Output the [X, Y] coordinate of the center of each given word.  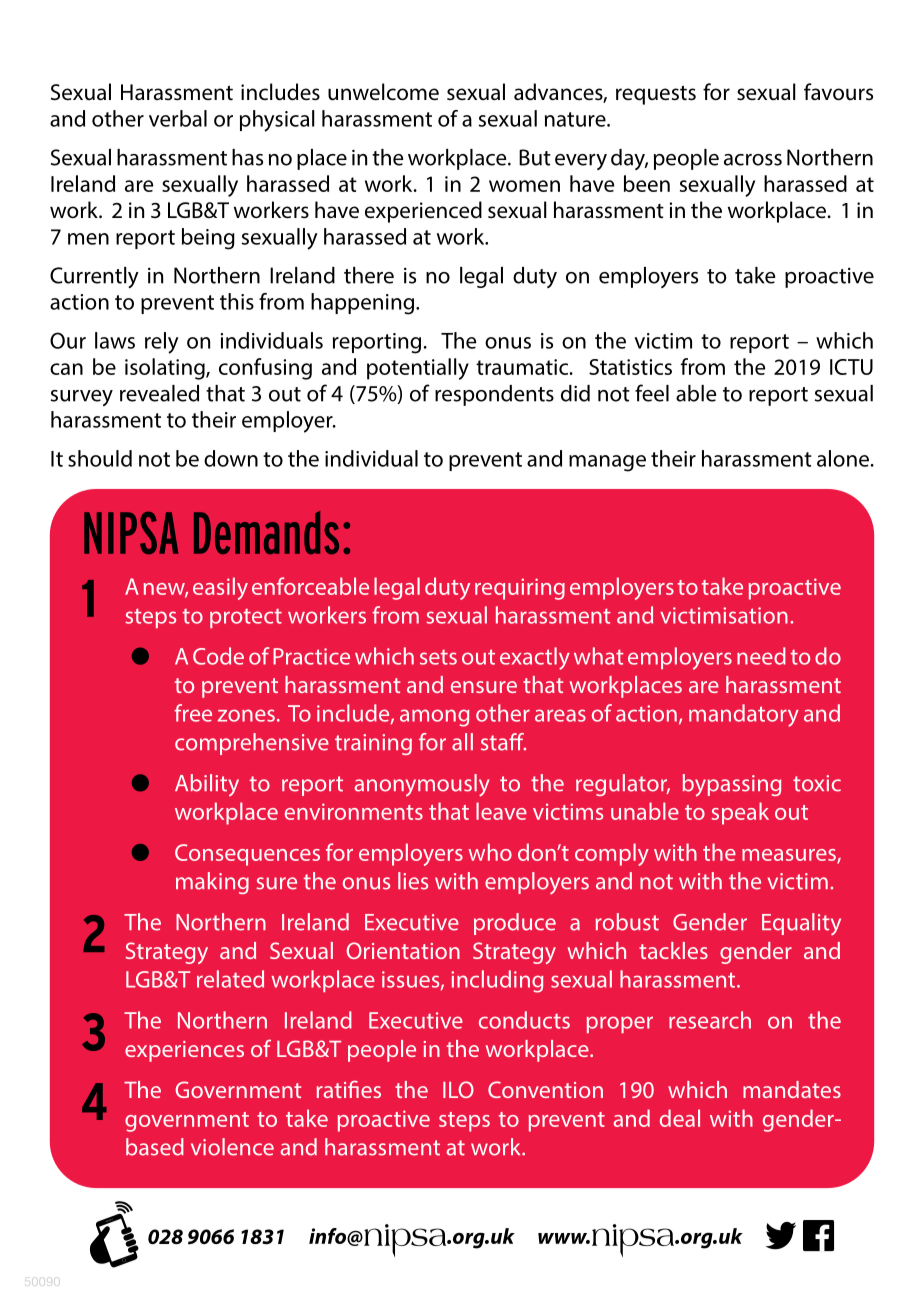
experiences [184, 1051]
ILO [458, 1089]
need [761, 656]
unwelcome [383, 92]
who [490, 852]
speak [740, 813]
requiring [520, 589]
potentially [418, 369]
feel [652, 393]
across [753, 160]
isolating [166, 369]
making [212, 883]
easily [220, 588]
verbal [178, 118]
